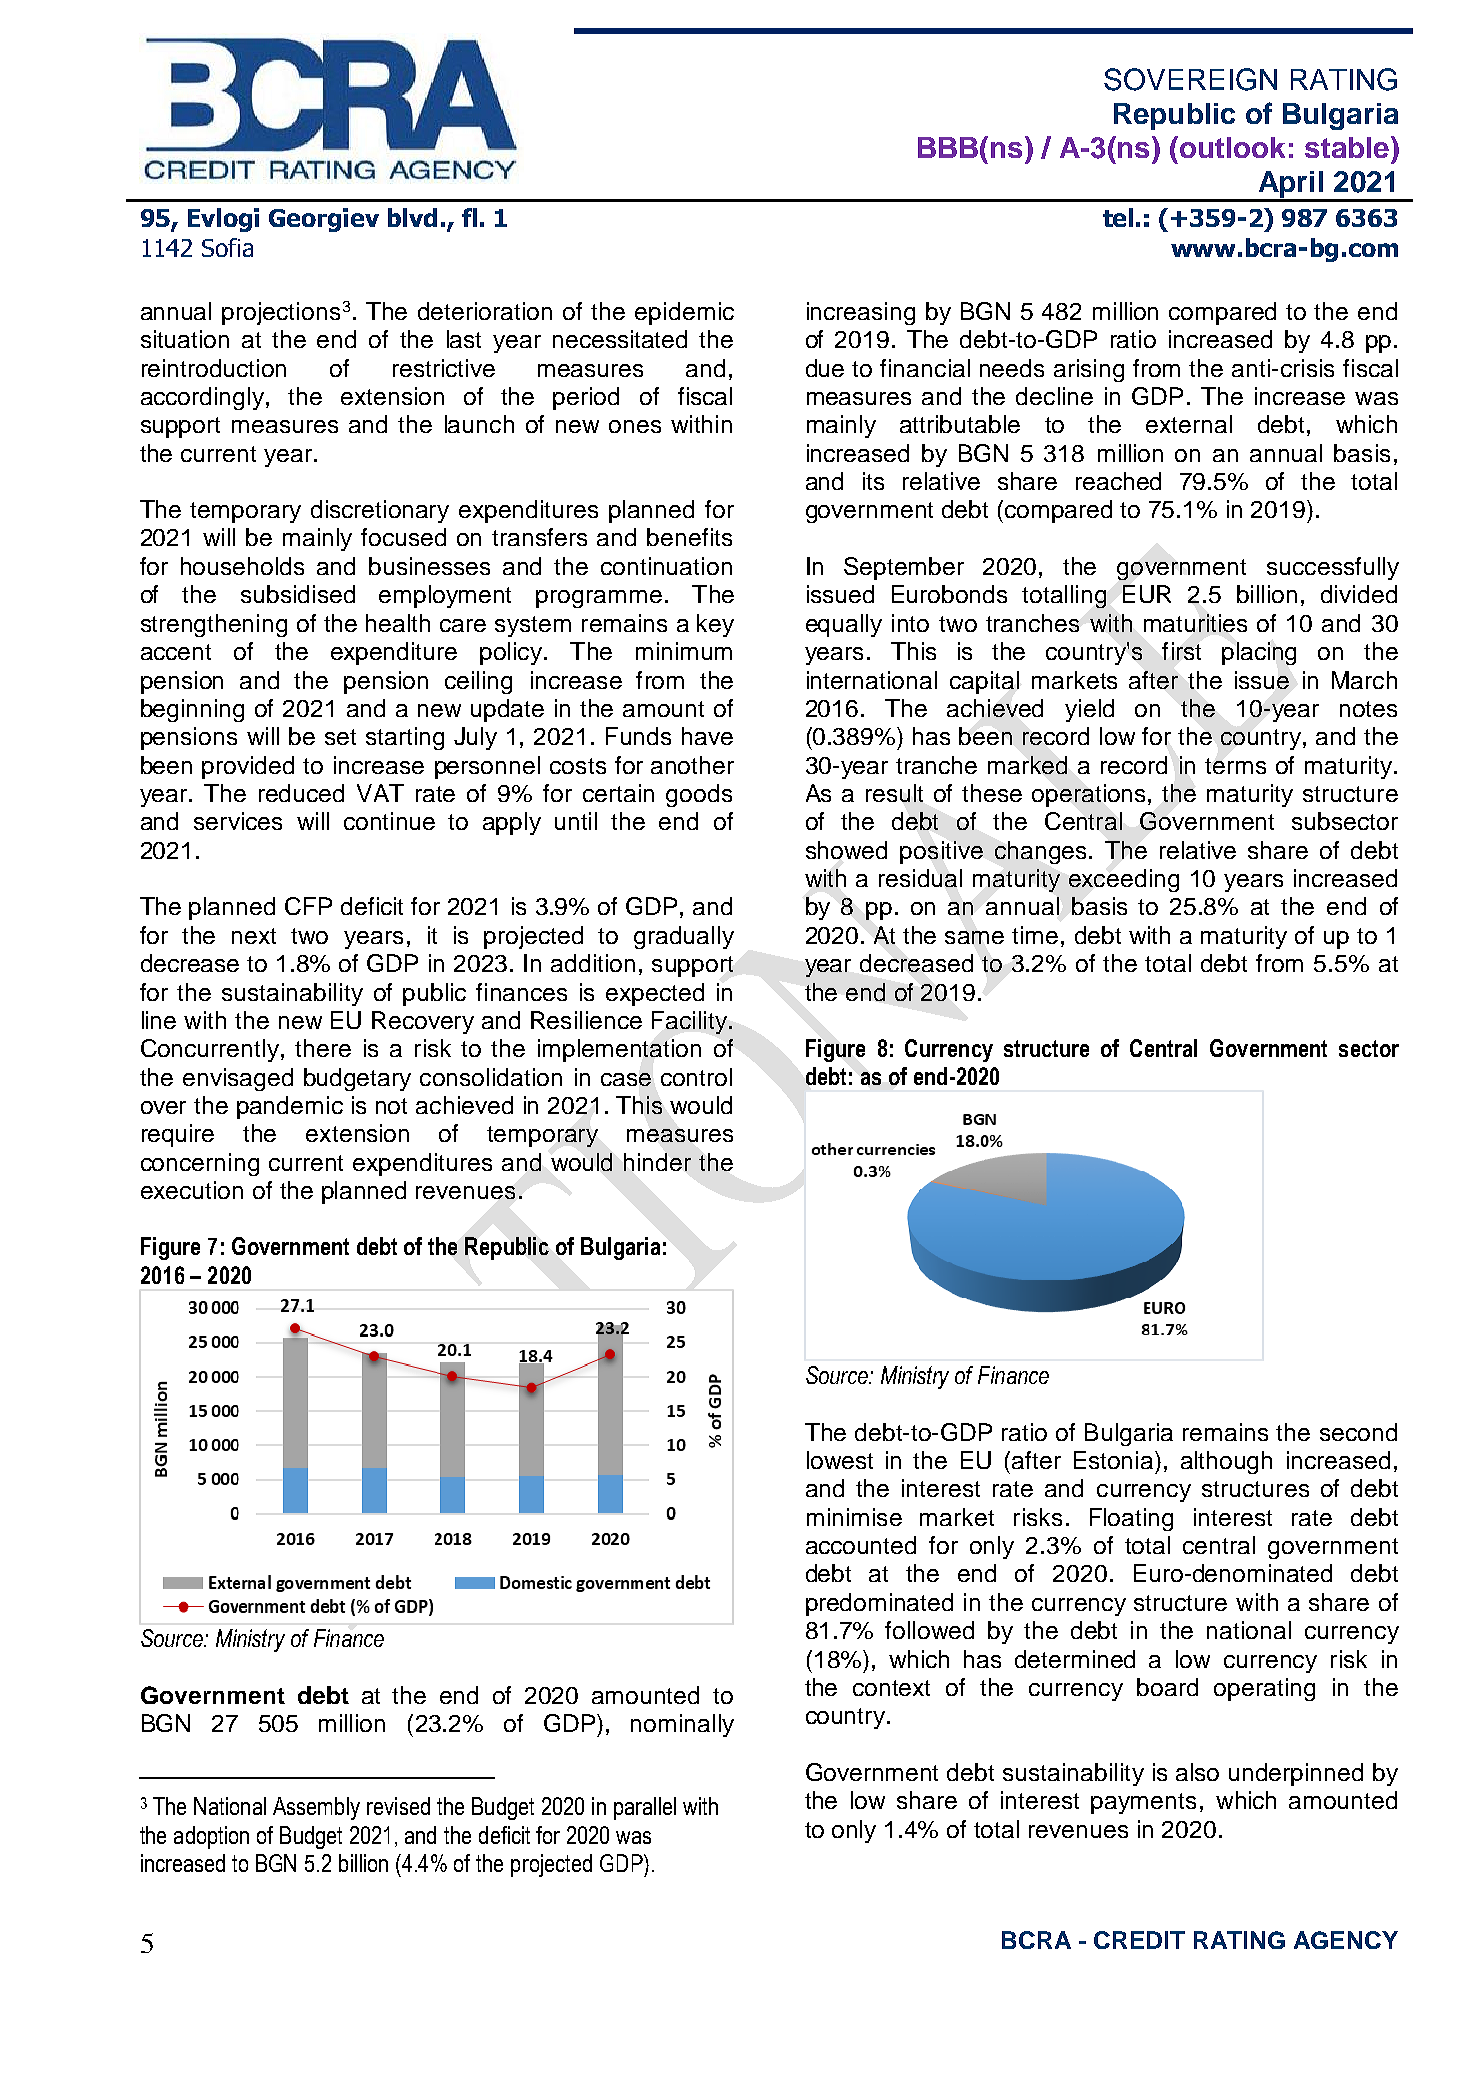  What do you see at coordinates (691, 1022) in the document?
I see `Facility` at bounding box center [691, 1022].
